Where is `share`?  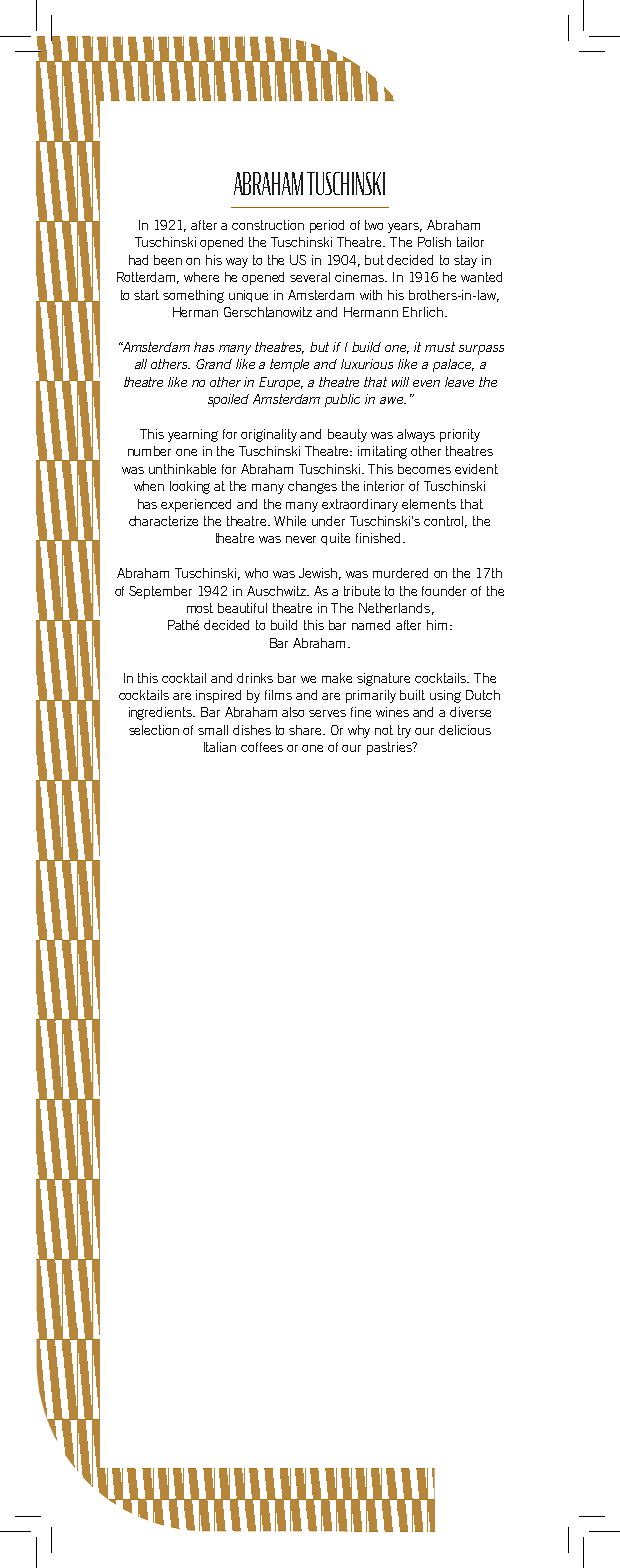
share is located at coordinates (307, 730).
